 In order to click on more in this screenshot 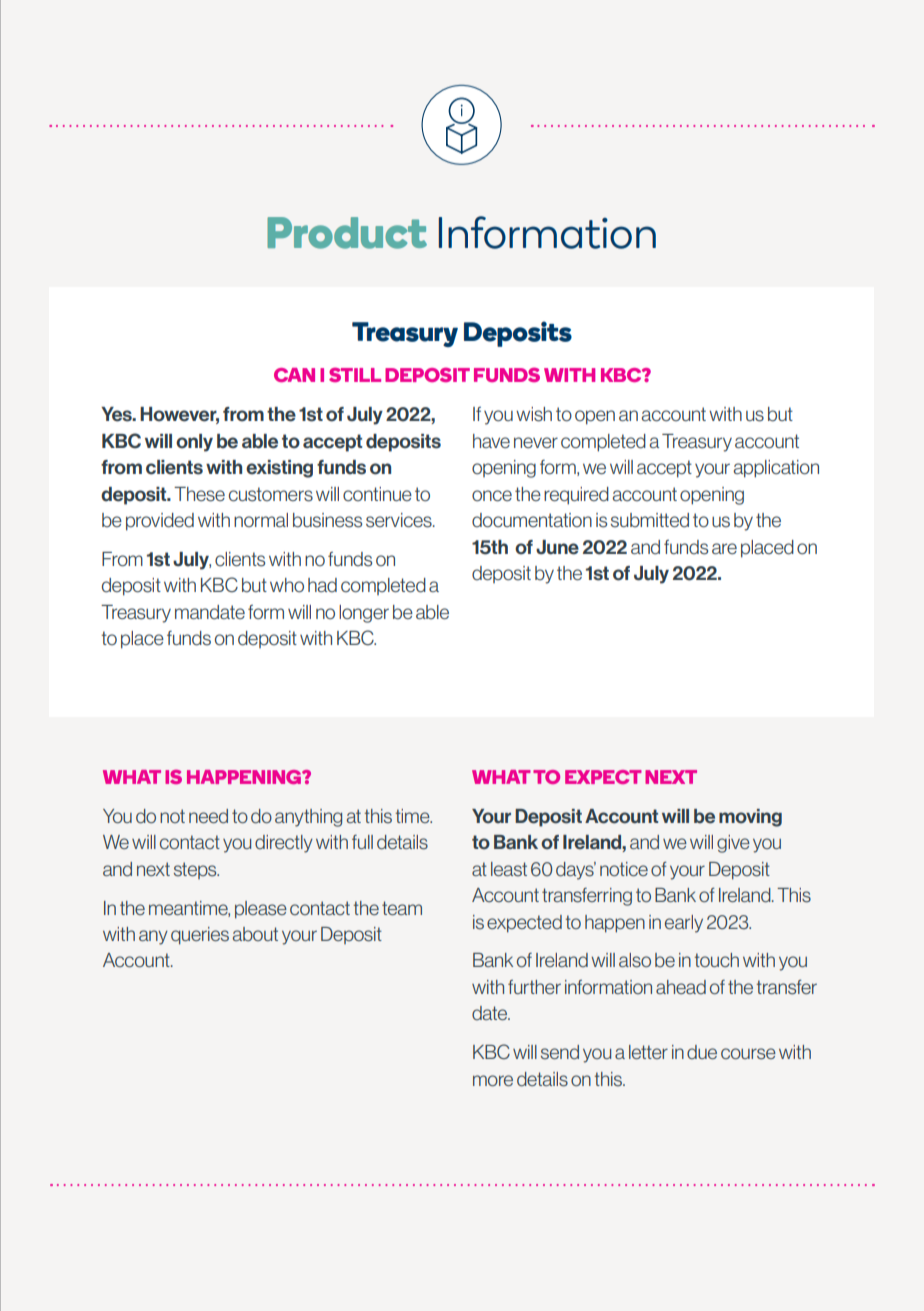, I will do `click(493, 1080)`.
